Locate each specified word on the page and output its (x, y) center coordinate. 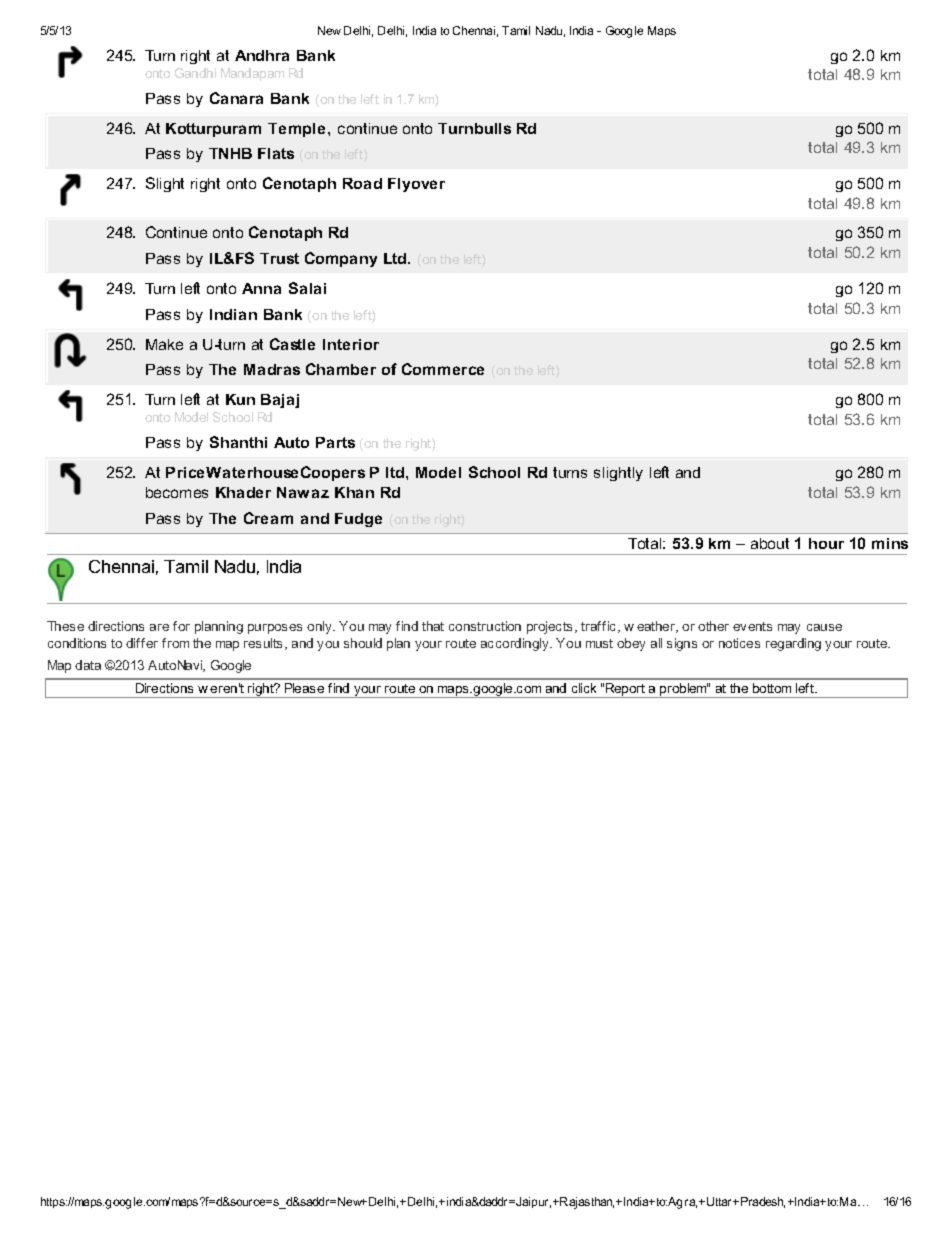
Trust (279, 258)
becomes (177, 492)
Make (164, 344)
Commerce (443, 369)
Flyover (416, 185)
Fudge (358, 520)
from (175, 643)
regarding (793, 644)
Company (341, 259)
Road (362, 183)
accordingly (516, 644)
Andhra (262, 55)
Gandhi (195, 73)
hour (826, 543)
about (770, 543)
